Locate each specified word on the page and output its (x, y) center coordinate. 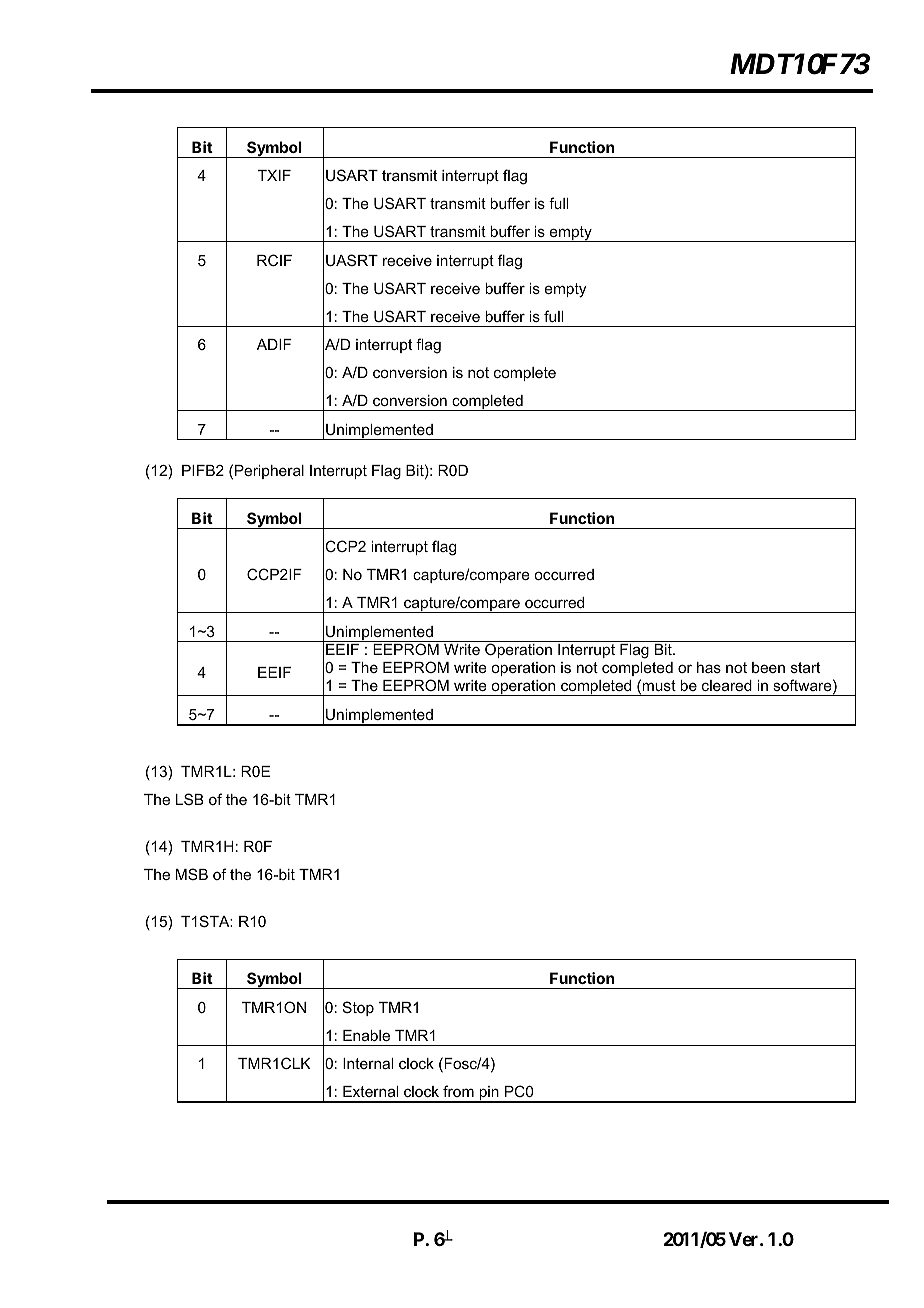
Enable (366, 1035)
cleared (727, 685)
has (709, 667)
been (768, 667)
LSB (190, 799)
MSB (192, 874)
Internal (368, 1063)
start (805, 667)
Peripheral (269, 472)
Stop (358, 1008)
